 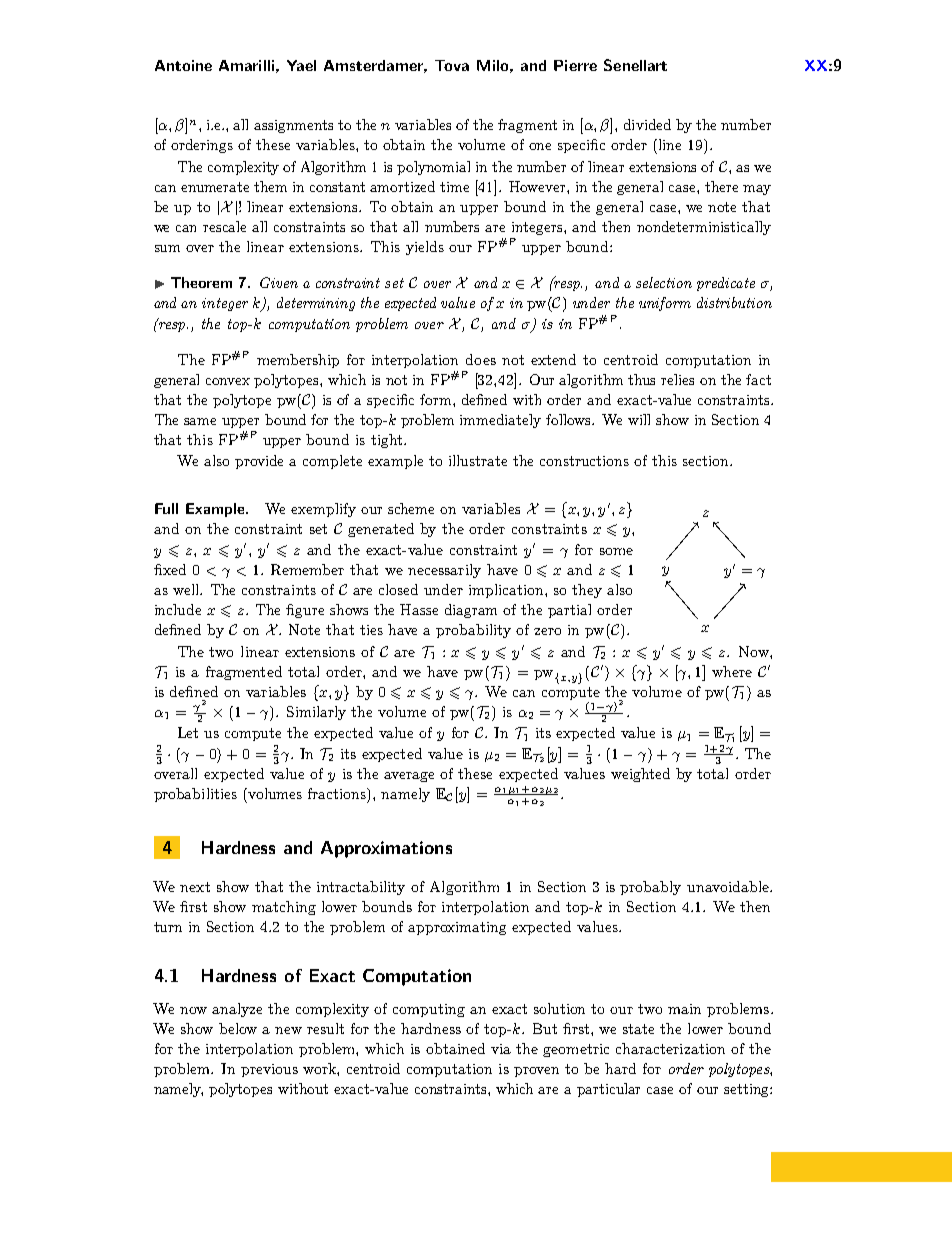 What do you see at coordinates (452, 65) in the screenshot?
I see `Tova` at bounding box center [452, 65].
